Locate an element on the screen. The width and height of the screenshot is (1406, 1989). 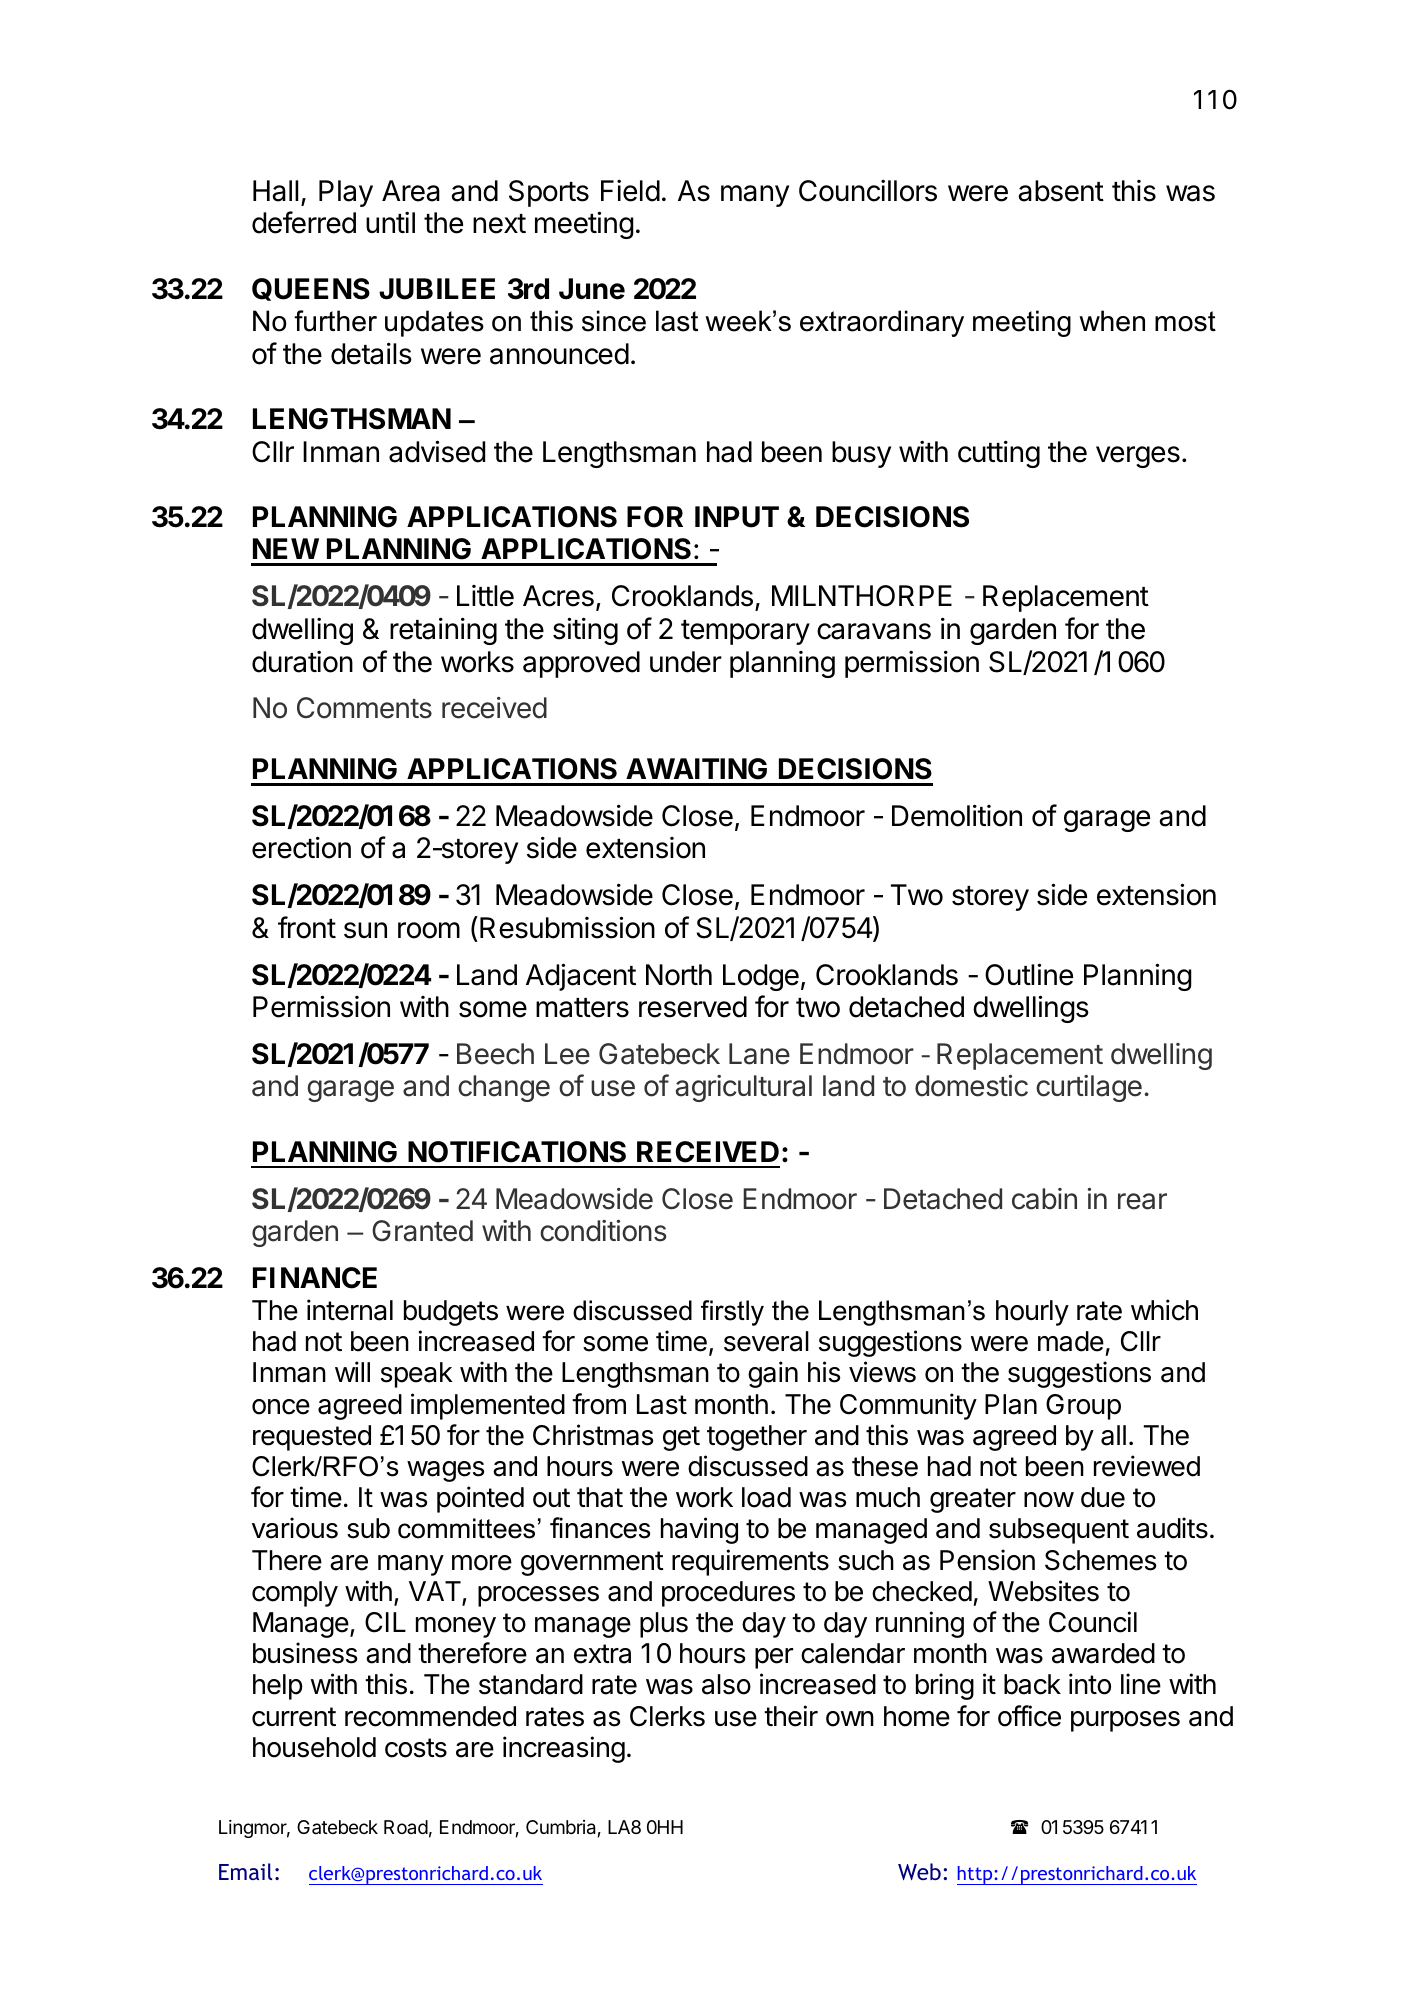
Comments is located at coordinates (364, 708).
